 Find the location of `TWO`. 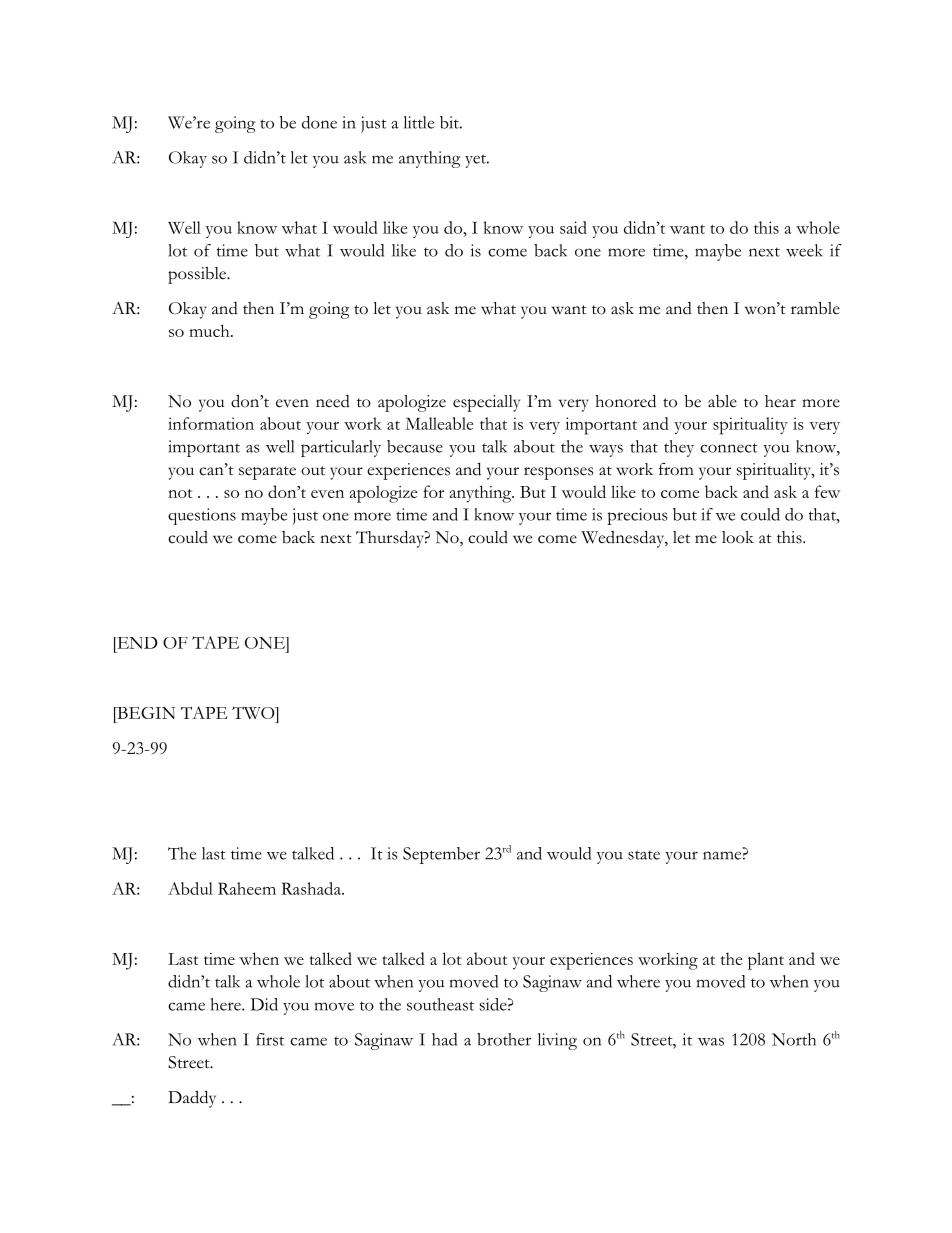

TWO is located at coordinates (254, 713).
